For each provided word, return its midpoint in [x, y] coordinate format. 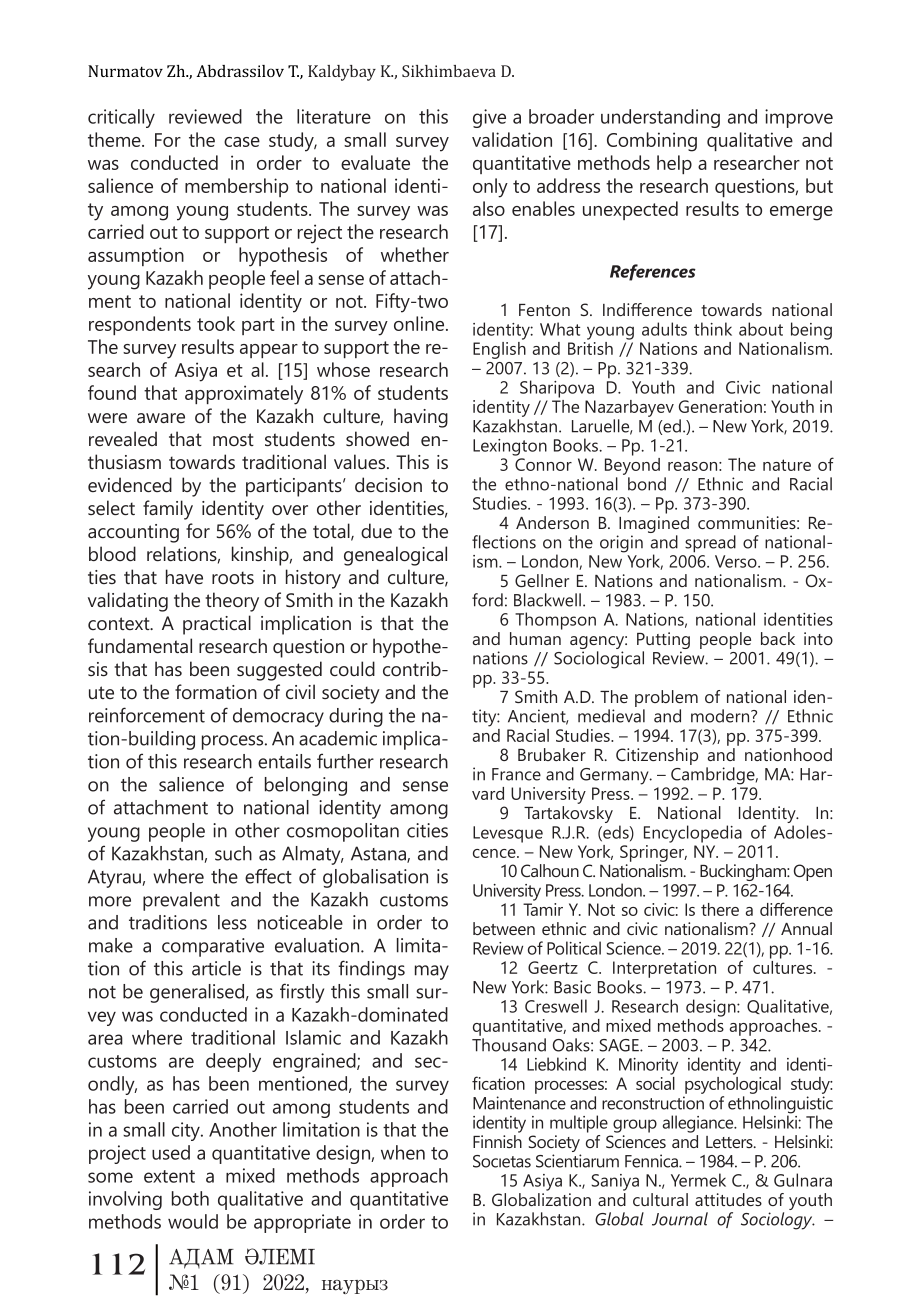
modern [721, 716]
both [190, 1198]
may [432, 972]
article [216, 968]
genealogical [395, 556]
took [216, 323]
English [499, 350]
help [674, 164]
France [516, 774]
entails [284, 761]
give [489, 118]
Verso [737, 561]
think [713, 329]
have [184, 576]
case [242, 142]
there [720, 909]
